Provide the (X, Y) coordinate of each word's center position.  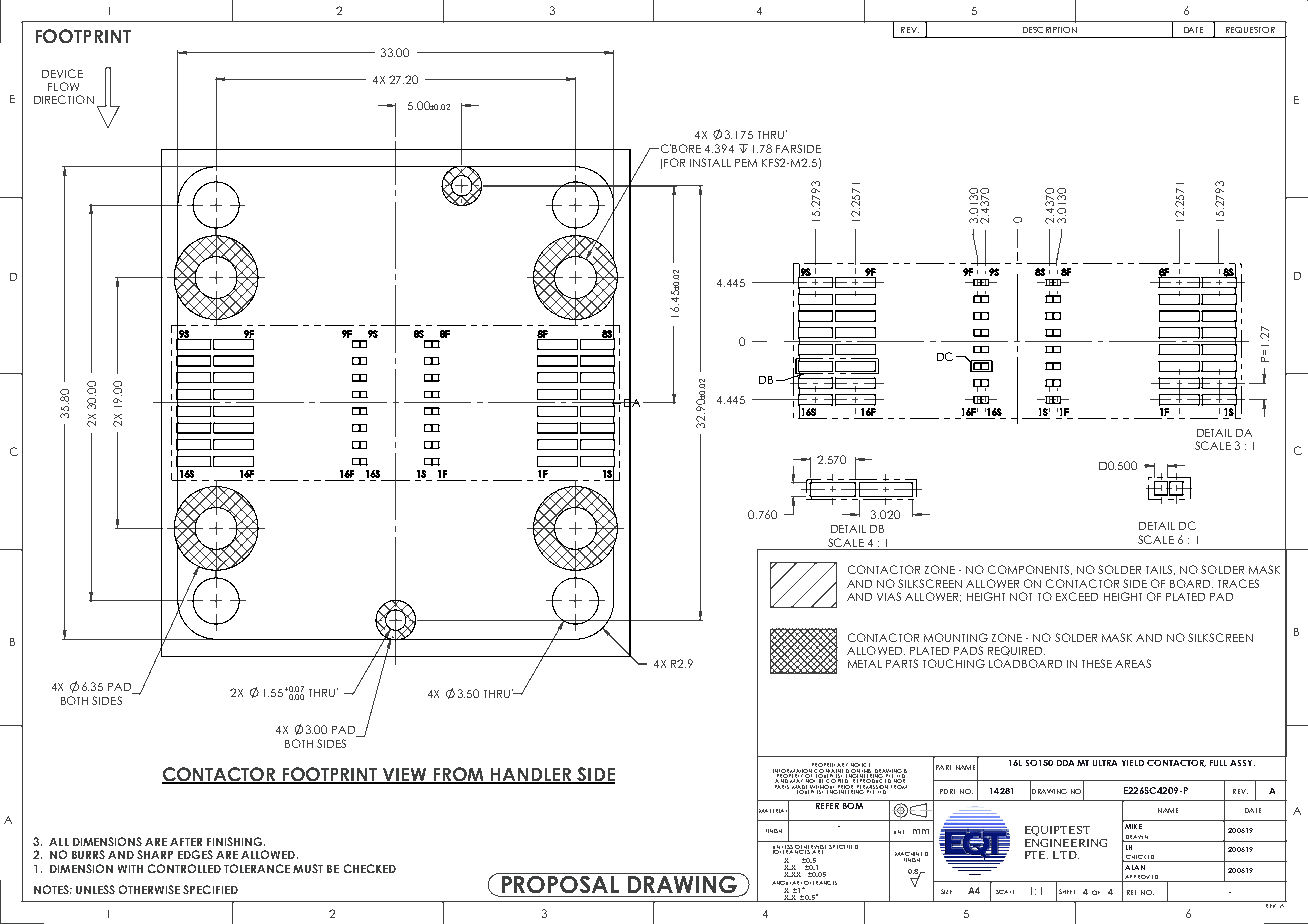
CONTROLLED (184, 868)
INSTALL (710, 162)
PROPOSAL (560, 883)
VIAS (889, 596)
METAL (865, 664)
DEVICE (62, 73)
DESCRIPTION (1050, 30)
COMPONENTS (1030, 570)
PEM (746, 163)
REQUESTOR (1250, 30)
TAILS (1160, 570)
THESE (1097, 663)
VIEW (405, 775)
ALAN (1135, 867)
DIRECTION (64, 99)
